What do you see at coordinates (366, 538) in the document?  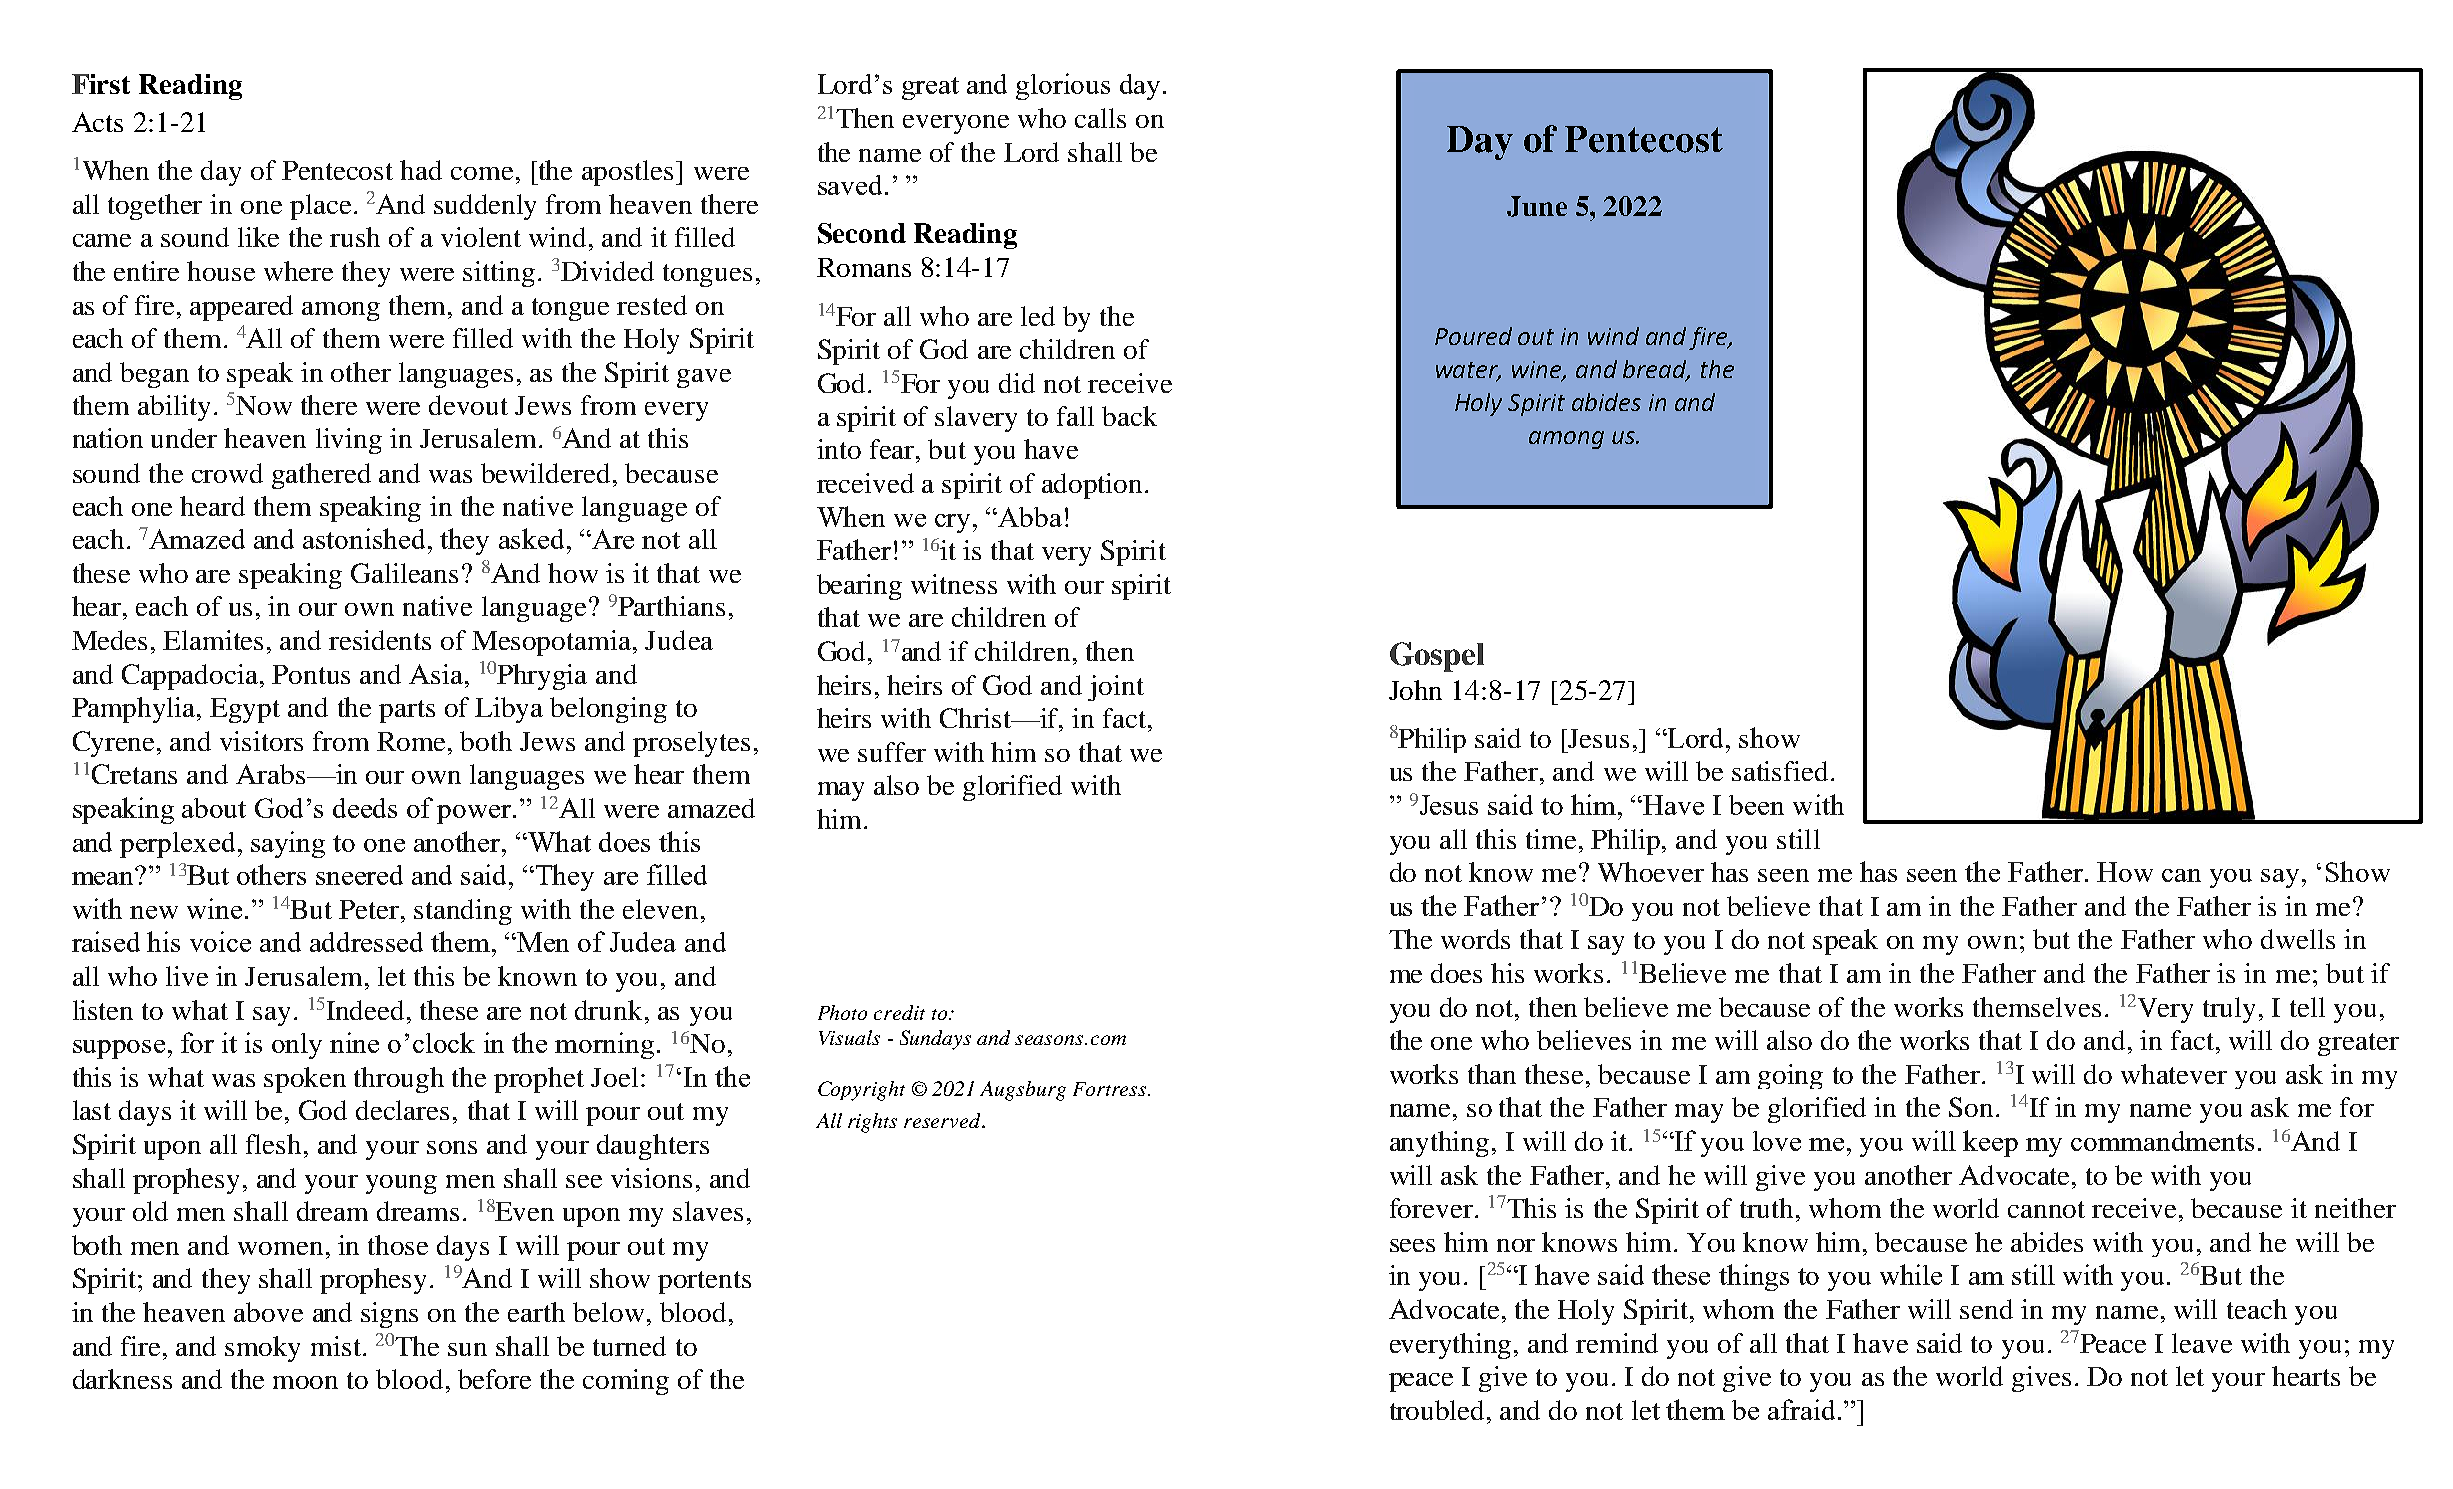 I see `astonished` at bounding box center [366, 538].
